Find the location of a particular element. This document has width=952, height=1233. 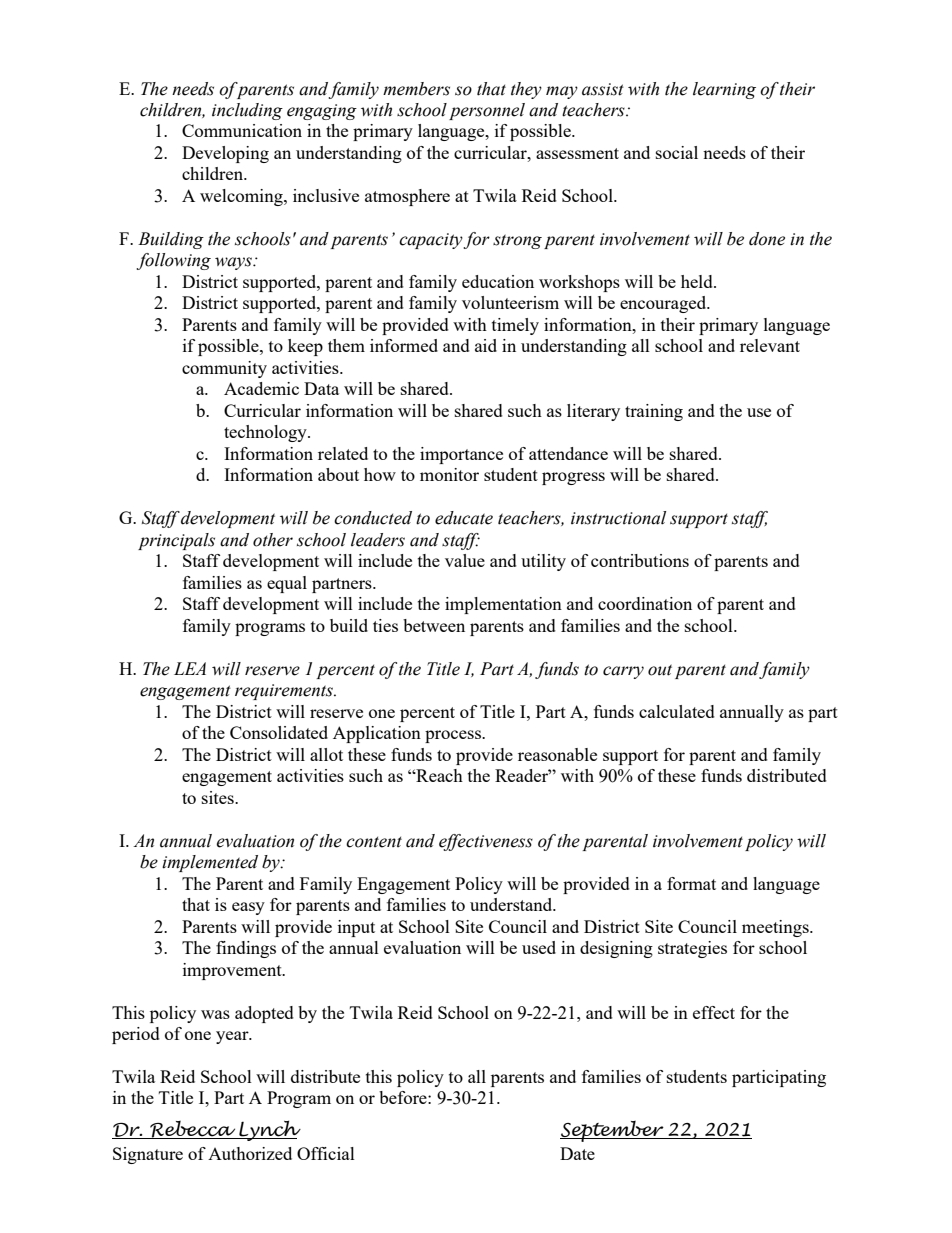

calculated is located at coordinates (677, 711).
